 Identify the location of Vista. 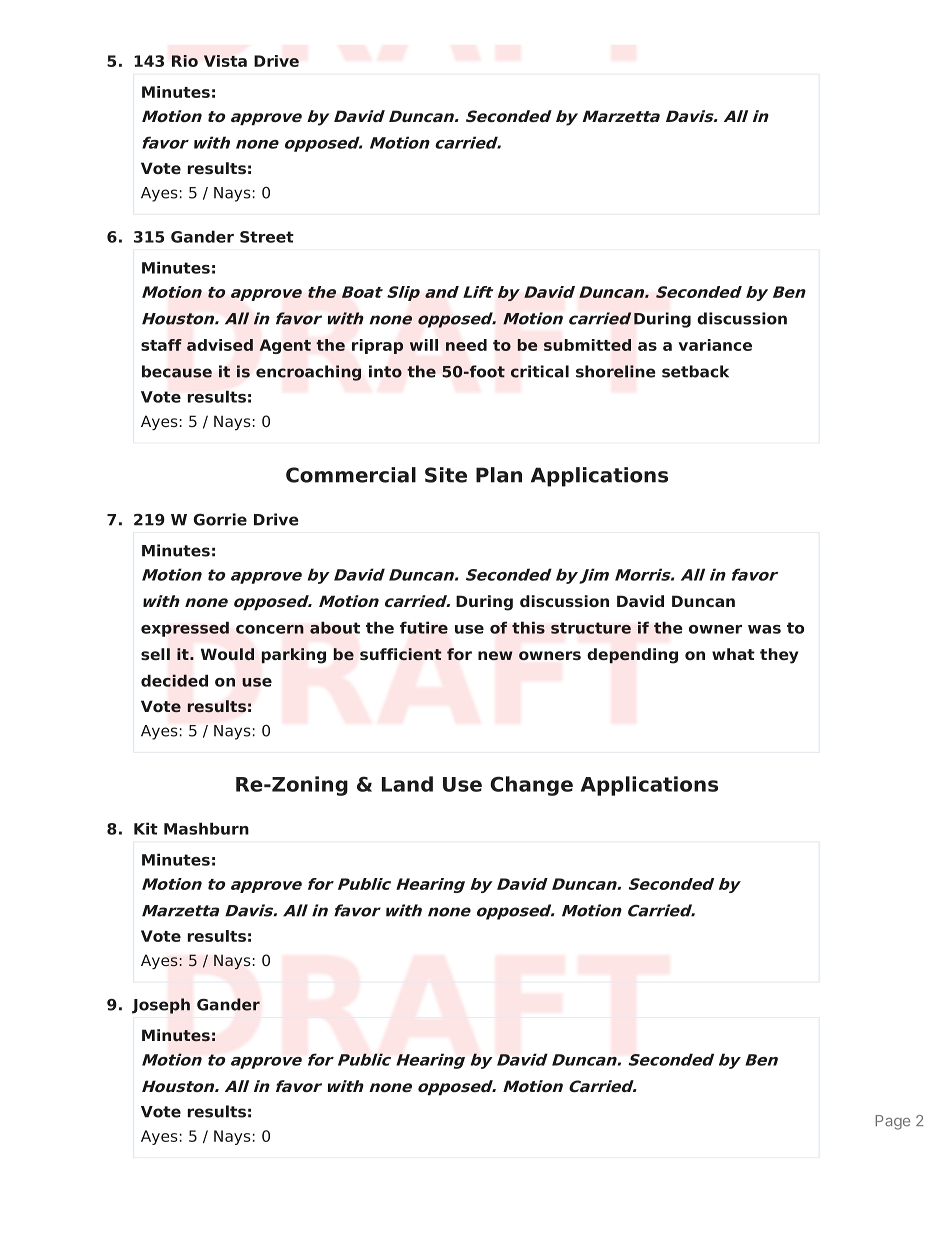
(225, 61).
